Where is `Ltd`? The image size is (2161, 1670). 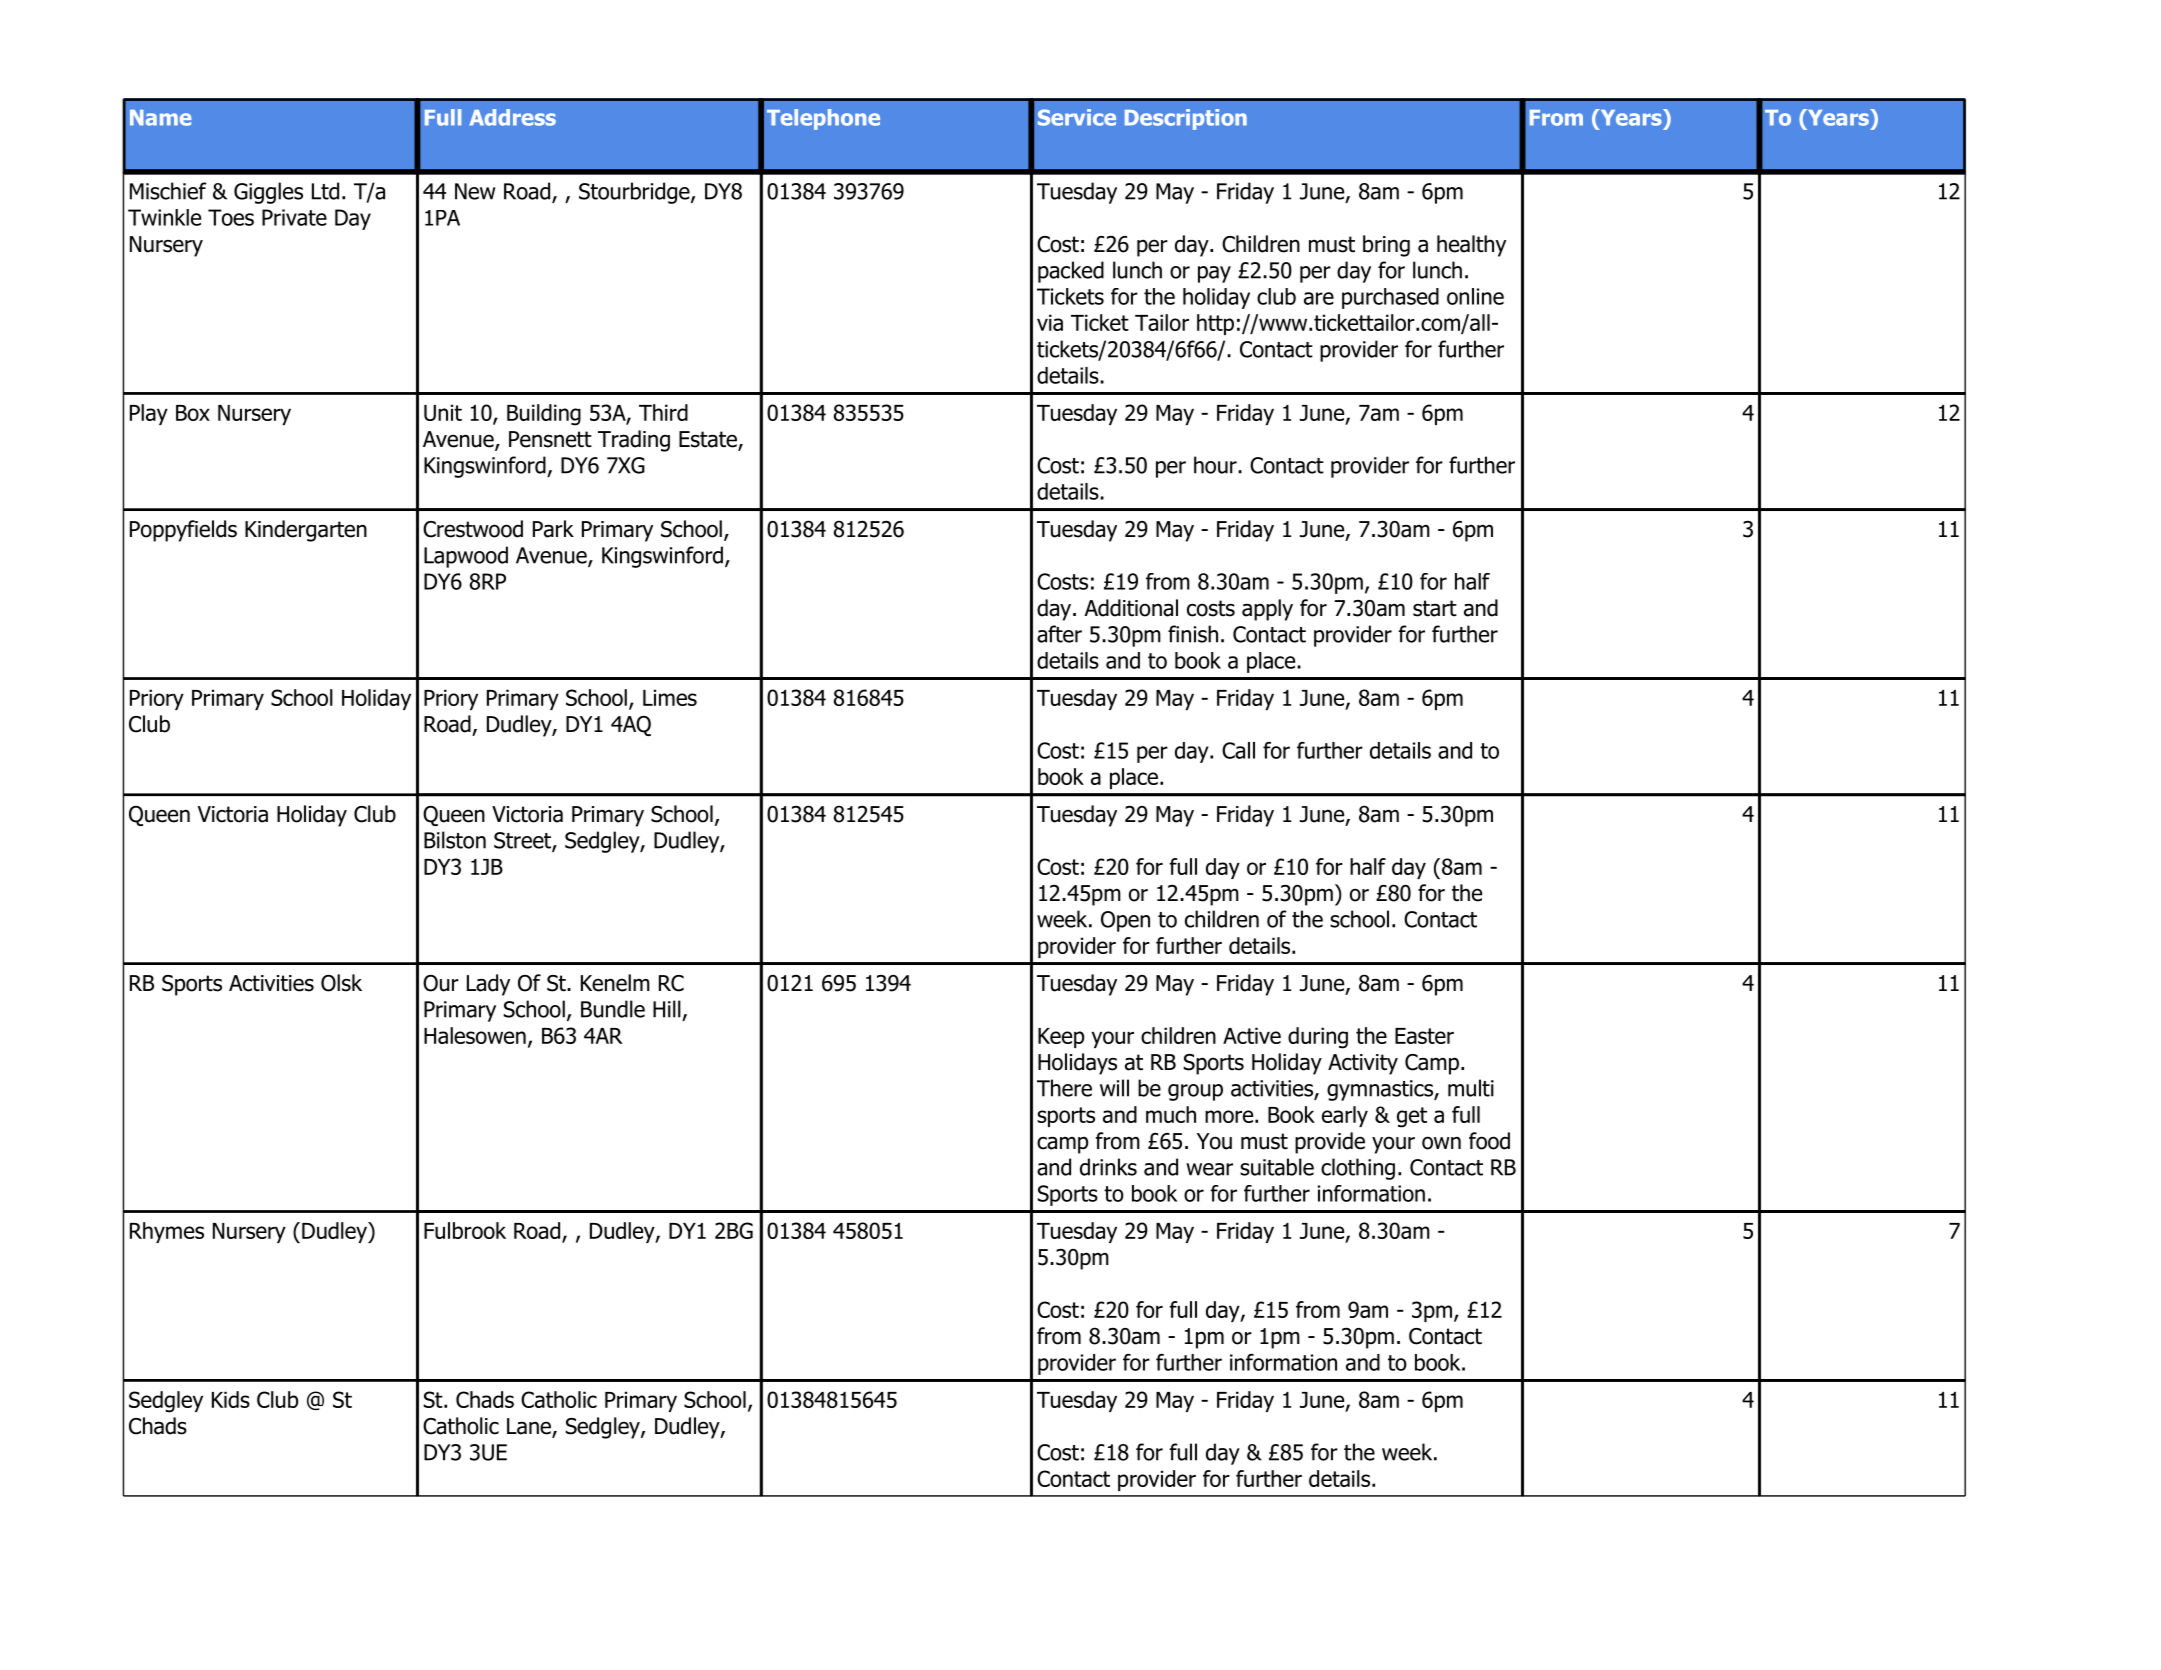 Ltd is located at coordinates (325, 191).
